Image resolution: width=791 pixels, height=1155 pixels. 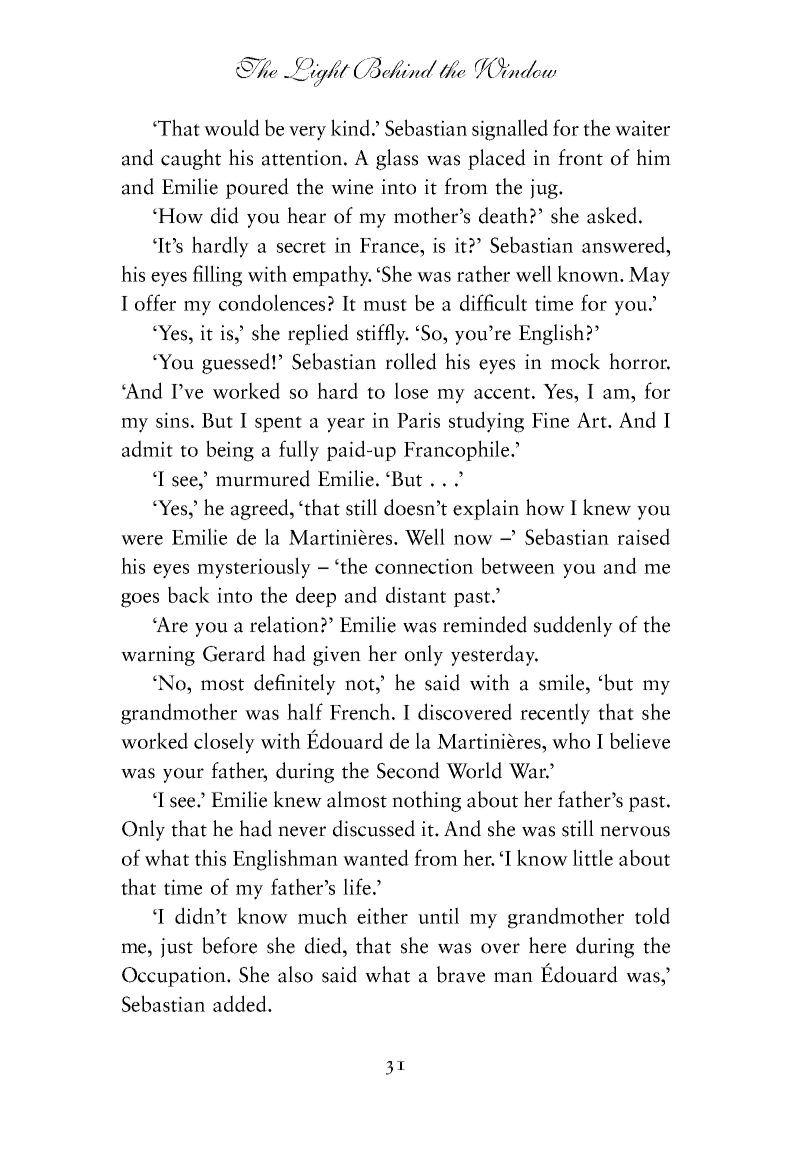 What do you see at coordinates (191, 159) in the page?
I see `caught` at bounding box center [191, 159].
